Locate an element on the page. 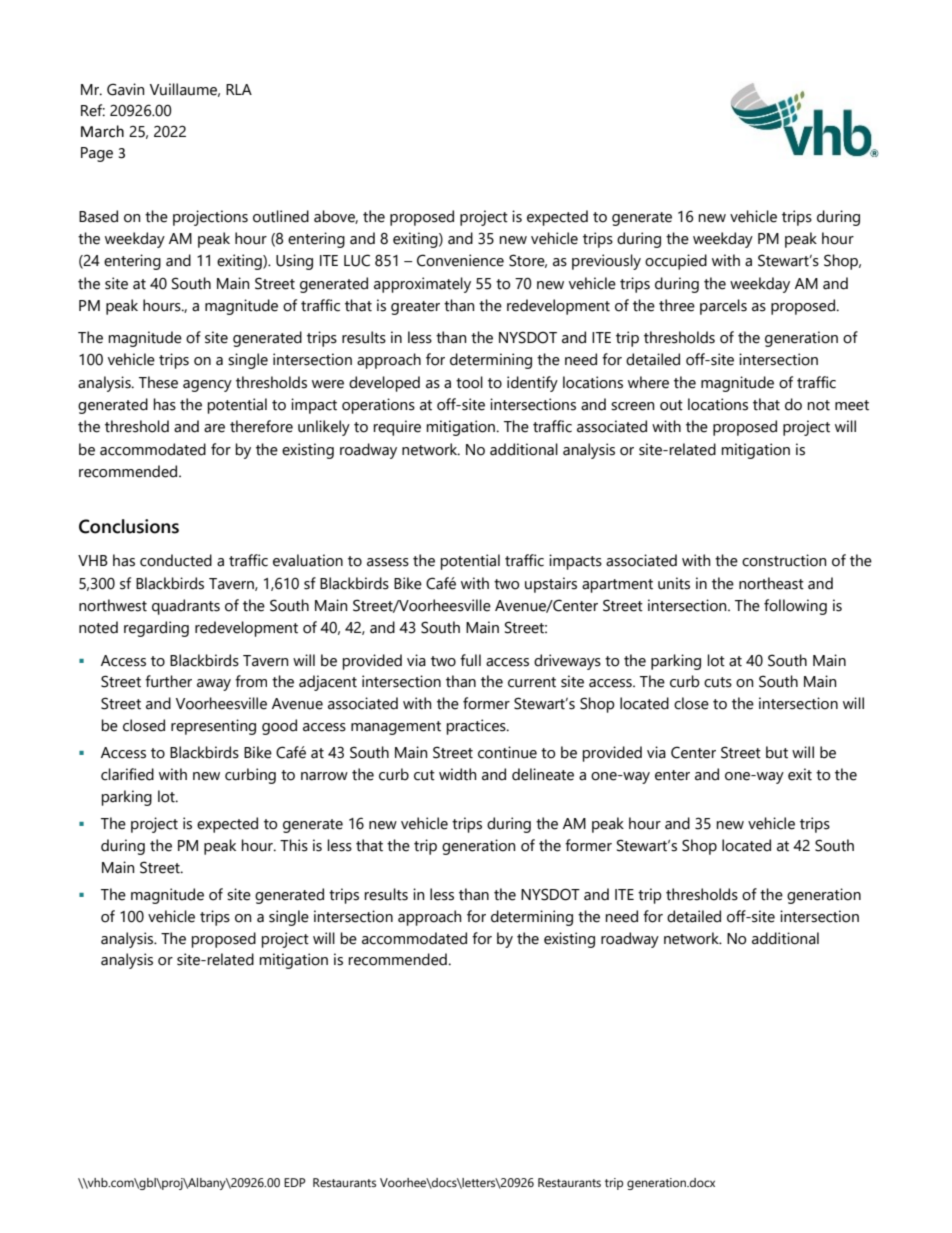  Convenience is located at coordinates (460, 260).
